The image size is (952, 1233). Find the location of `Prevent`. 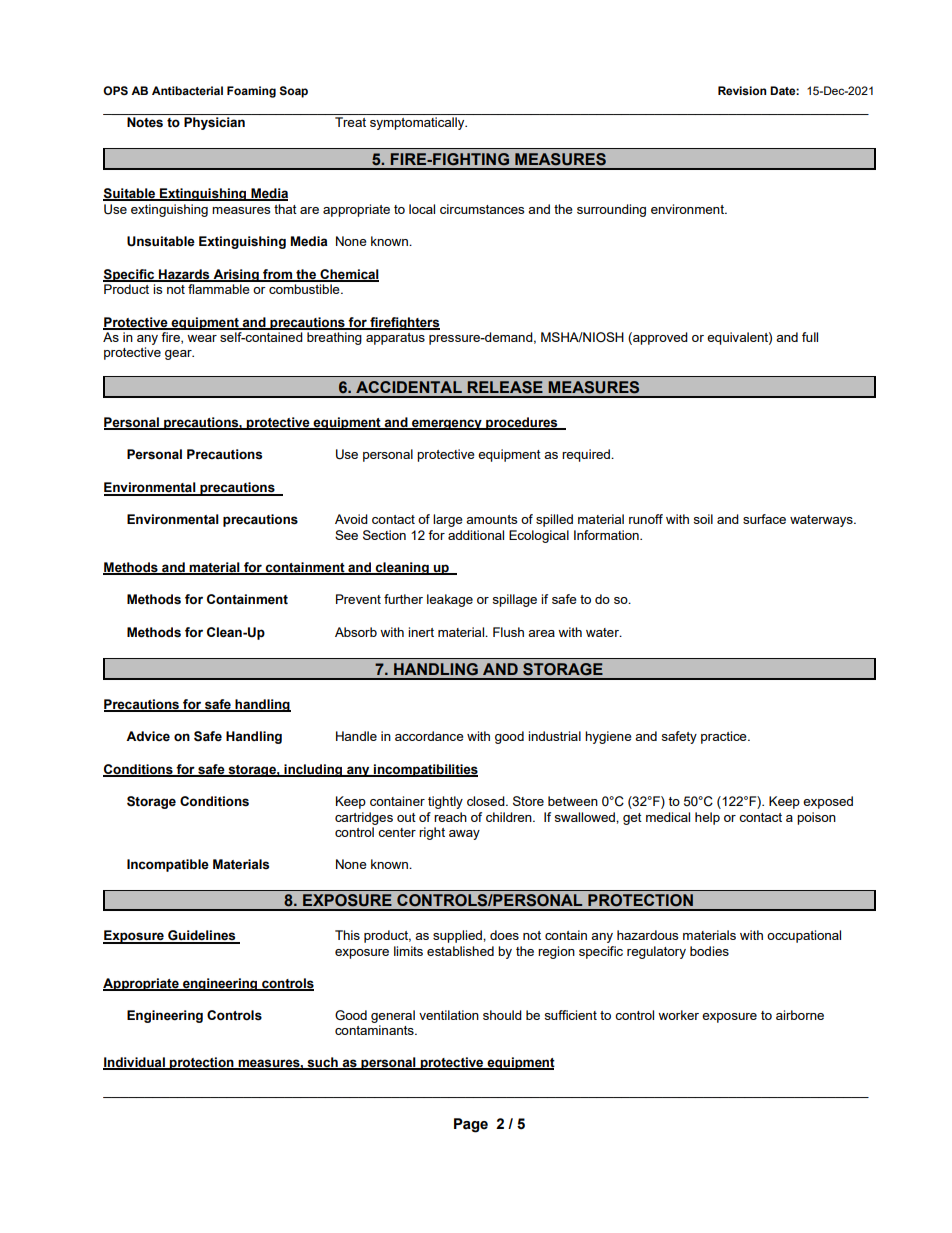

Prevent is located at coordinates (358, 599).
